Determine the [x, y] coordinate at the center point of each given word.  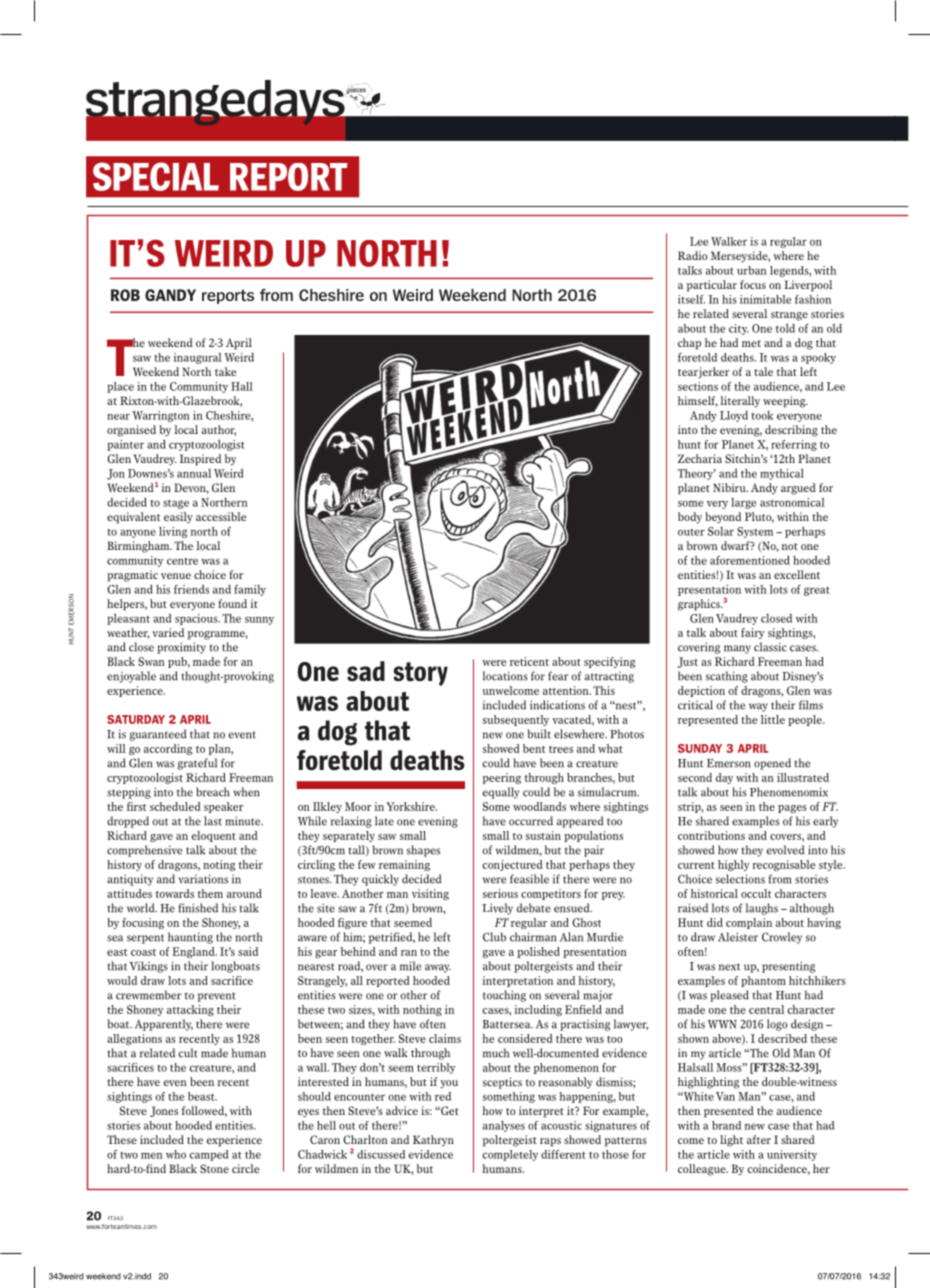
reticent [529, 661]
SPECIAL [156, 176]
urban [752, 270]
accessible [221, 516]
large [743, 503]
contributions [711, 835]
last [213, 821]
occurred [531, 821]
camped [209, 1155]
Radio [693, 255]
